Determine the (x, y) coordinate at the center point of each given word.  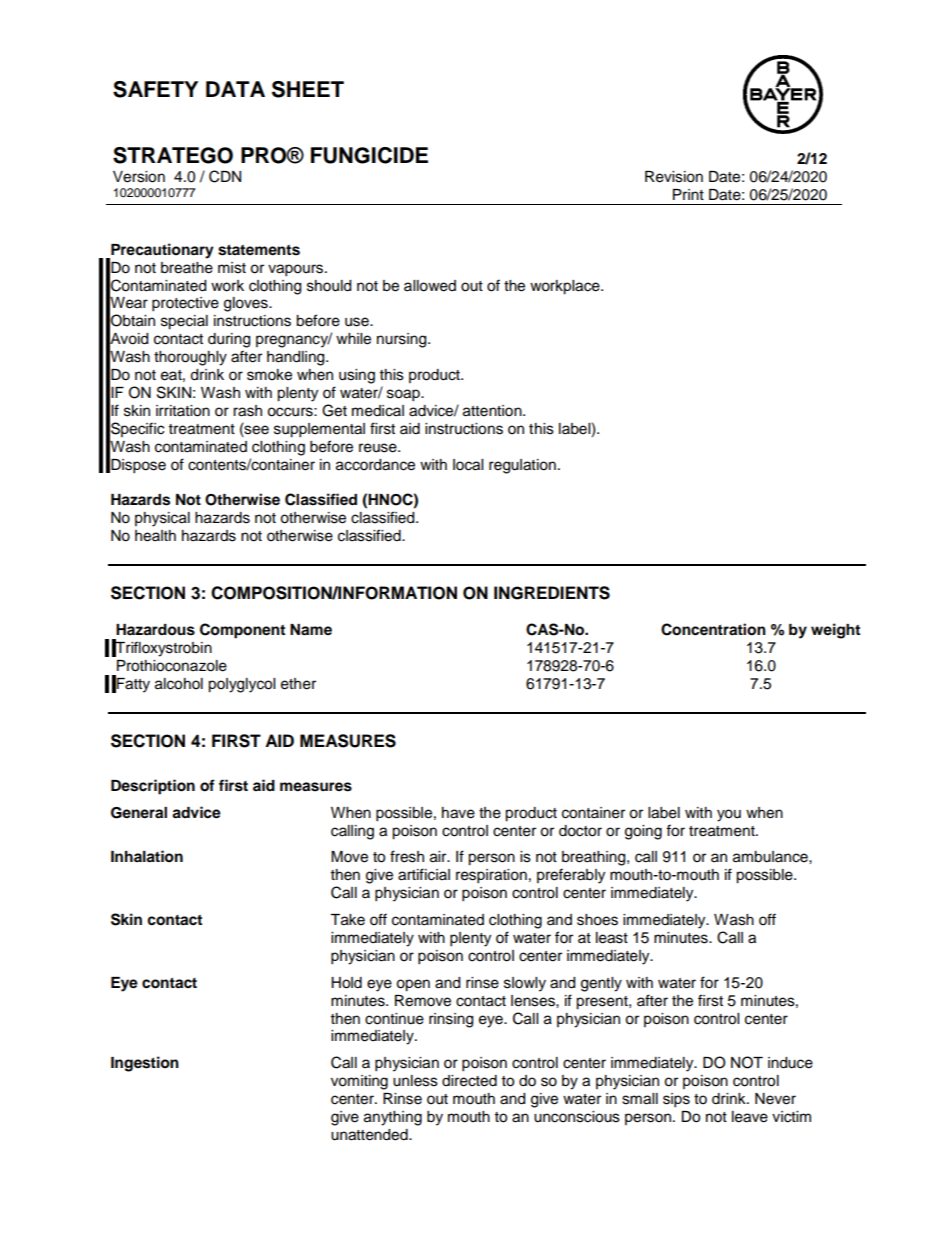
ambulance (771, 857)
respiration (491, 876)
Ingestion (145, 1064)
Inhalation (147, 856)
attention (493, 411)
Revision (674, 177)
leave (750, 1117)
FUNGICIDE (369, 155)
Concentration (713, 629)
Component (242, 631)
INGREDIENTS (552, 593)
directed (469, 1081)
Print (688, 194)
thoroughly (190, 358)
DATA (235, 89)
